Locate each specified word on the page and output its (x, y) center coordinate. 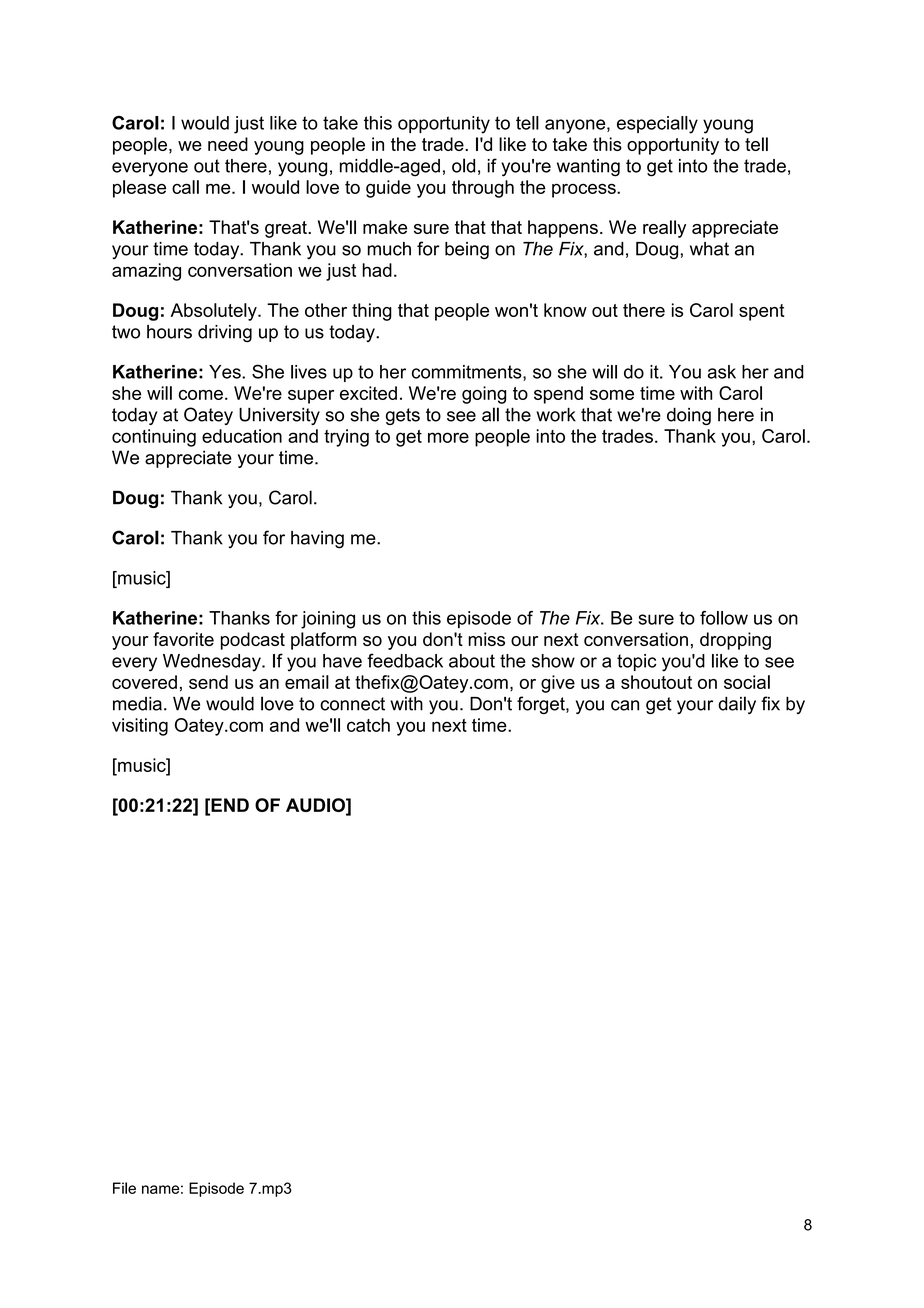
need (228, 144)
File (124, 1188)
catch (368, 725)
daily (737, 705)
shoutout (656, 682)
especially (657, 125)
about (472, 661)
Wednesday (213, 663)
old (463, 165)
